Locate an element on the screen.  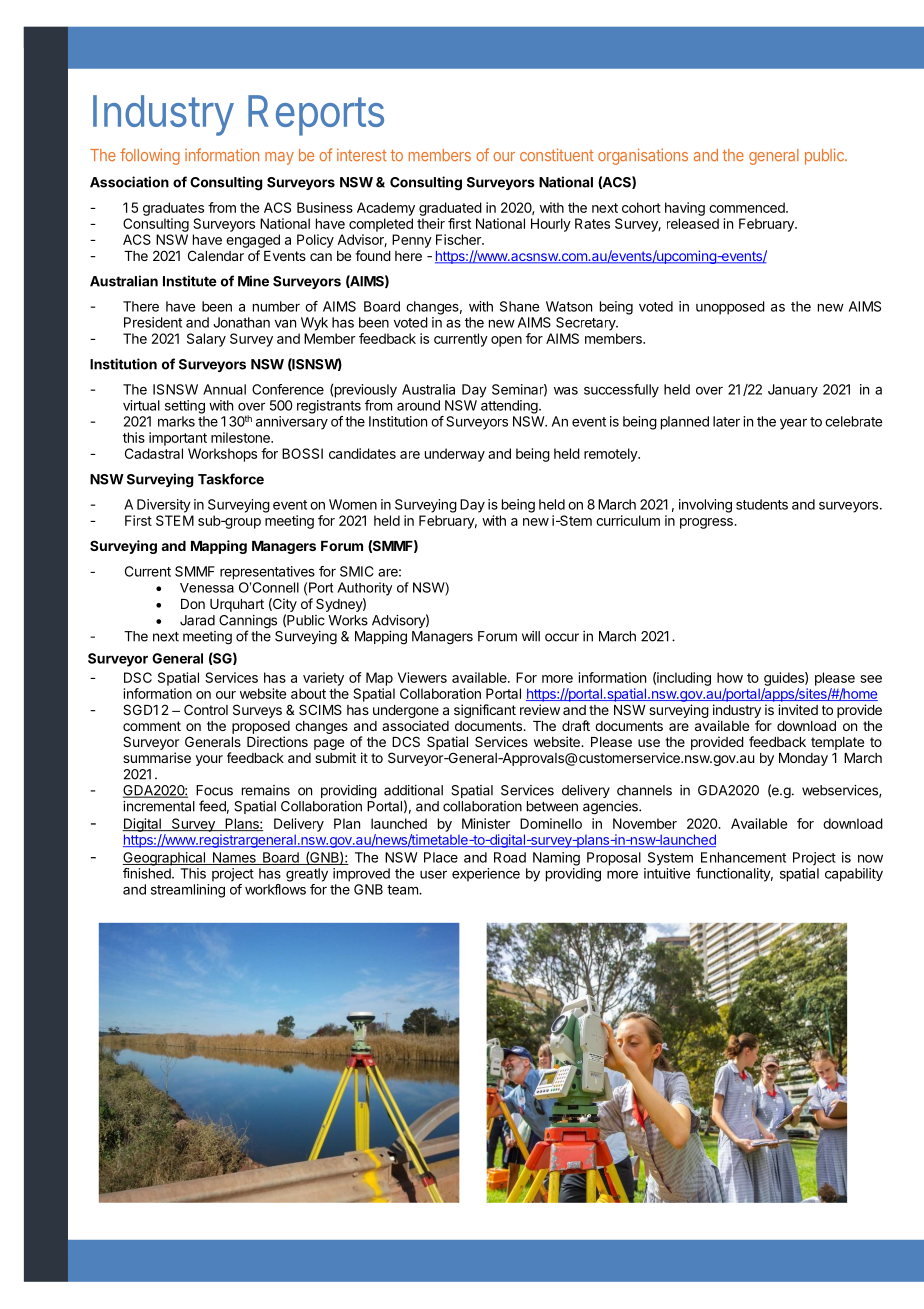
Diversity is located at coordinates (164, 506).
